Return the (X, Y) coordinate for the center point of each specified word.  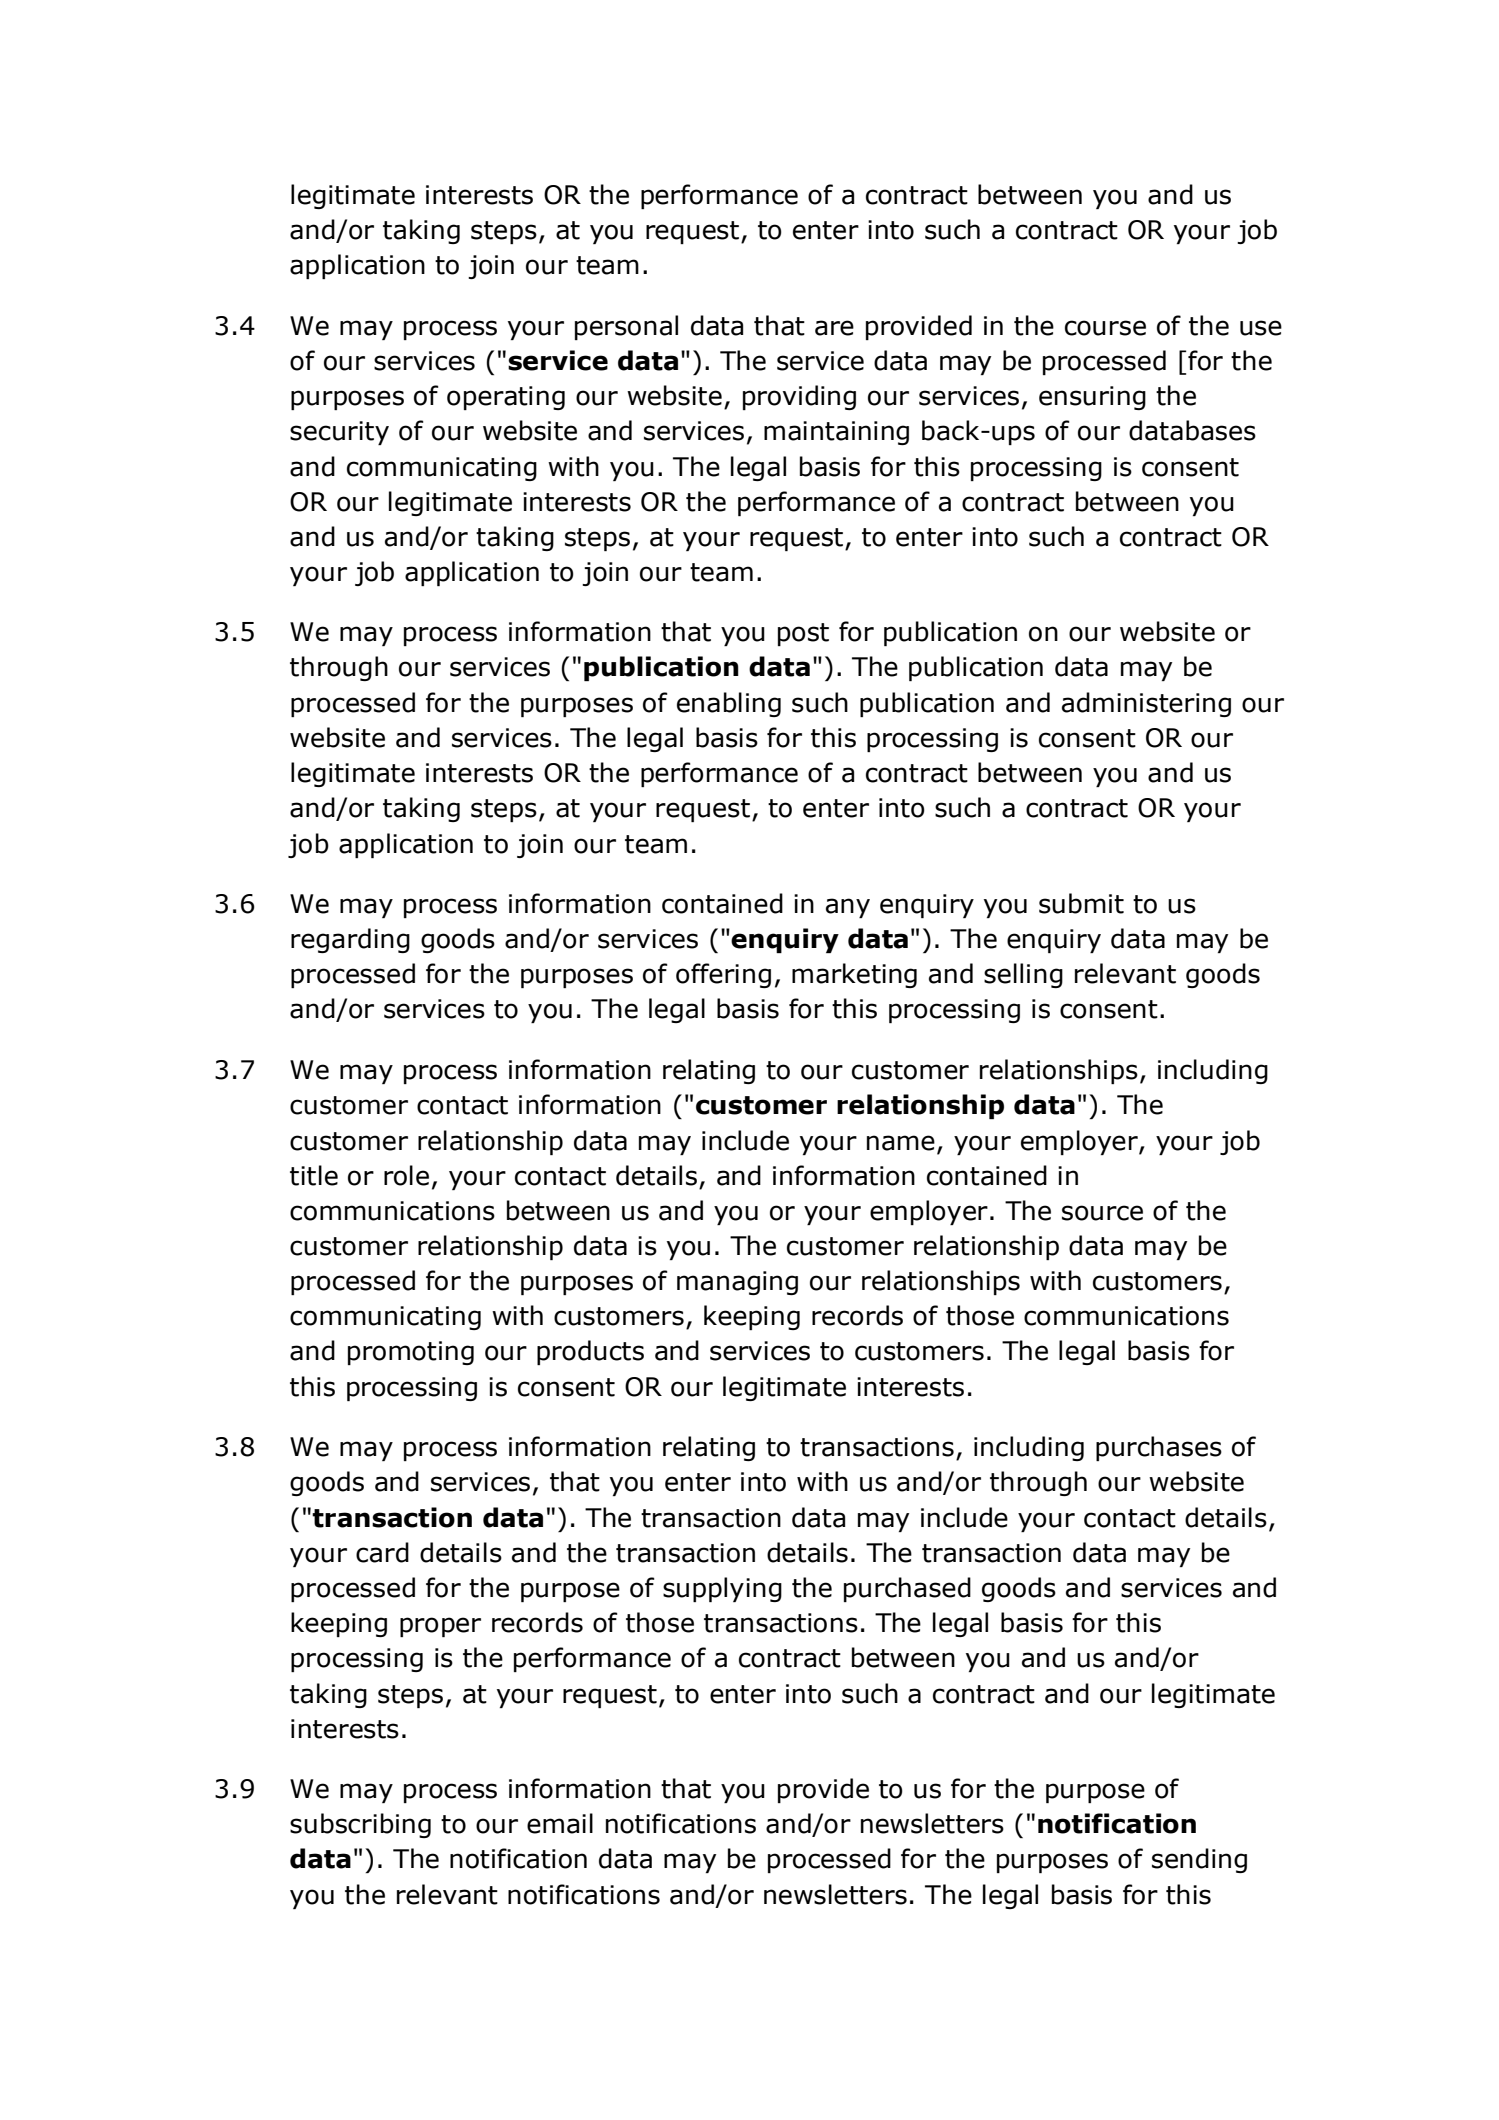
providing (799, 397)
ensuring (1092, 398)
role (406, 1175)
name (901, 1143)
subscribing (360, 1825)
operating (506, 398)
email (560, 1823)
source (1102, 1213)
